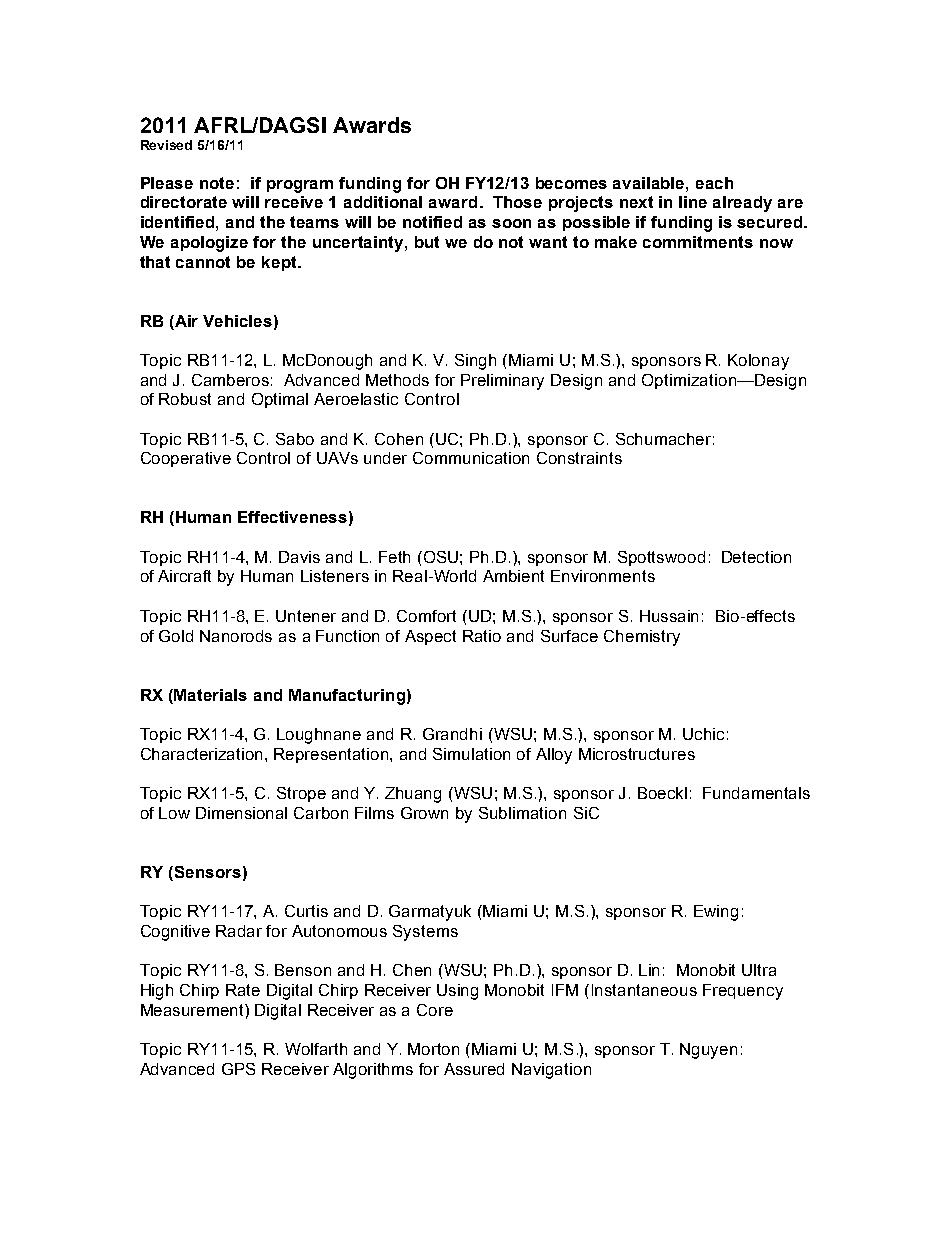  Describe the element at coordinates (517, 202) in the page. I see `Those` at that location.
